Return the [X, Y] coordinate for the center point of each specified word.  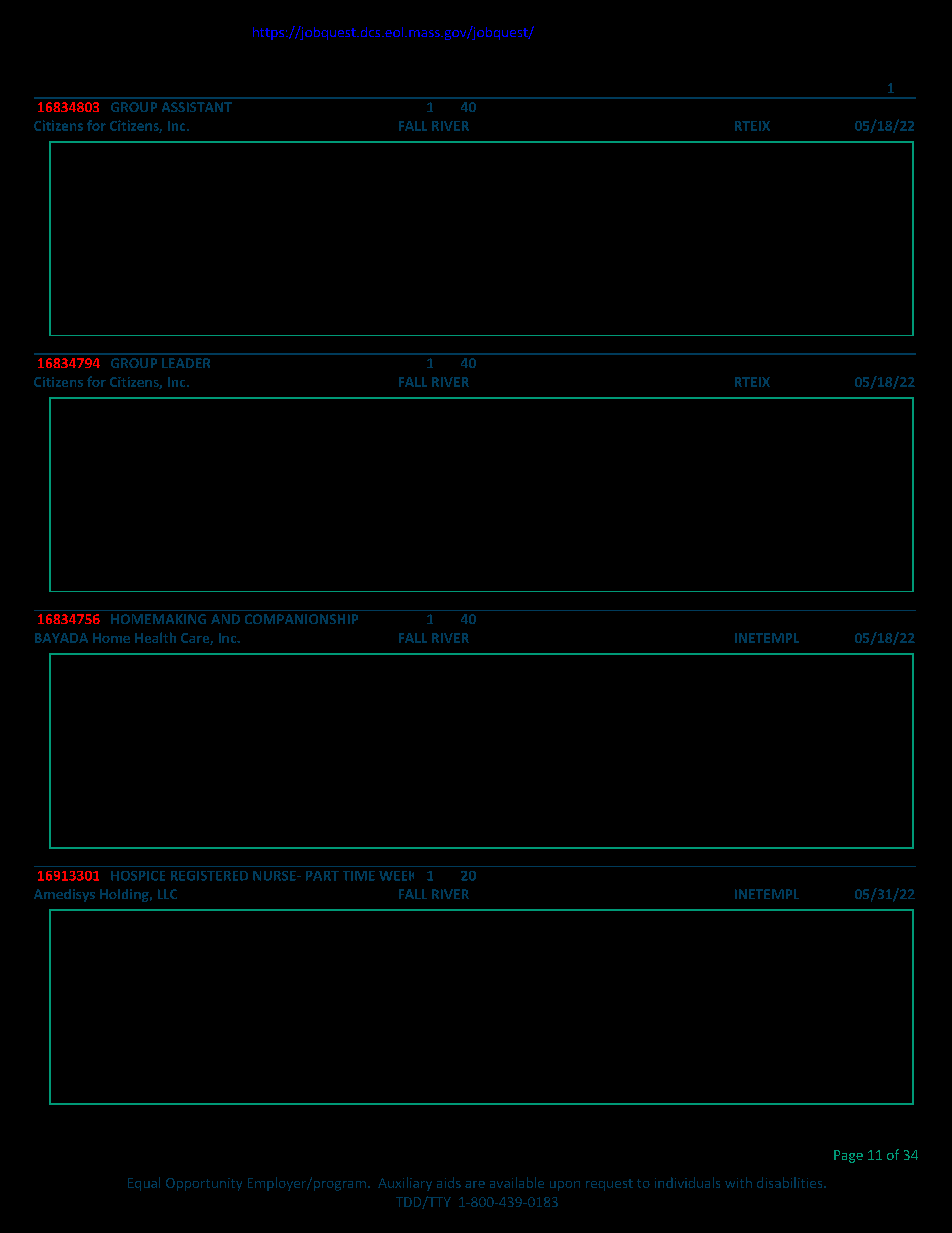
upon [565, 1186]
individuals [687, 1182]
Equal [144, 1184]
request [609, 1185]
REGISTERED [209, 876]
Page [848, 1156]
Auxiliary [405, 1184]
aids [449, 1182]
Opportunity [204, 1184]
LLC [167, 894]
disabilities [791, 1182]
